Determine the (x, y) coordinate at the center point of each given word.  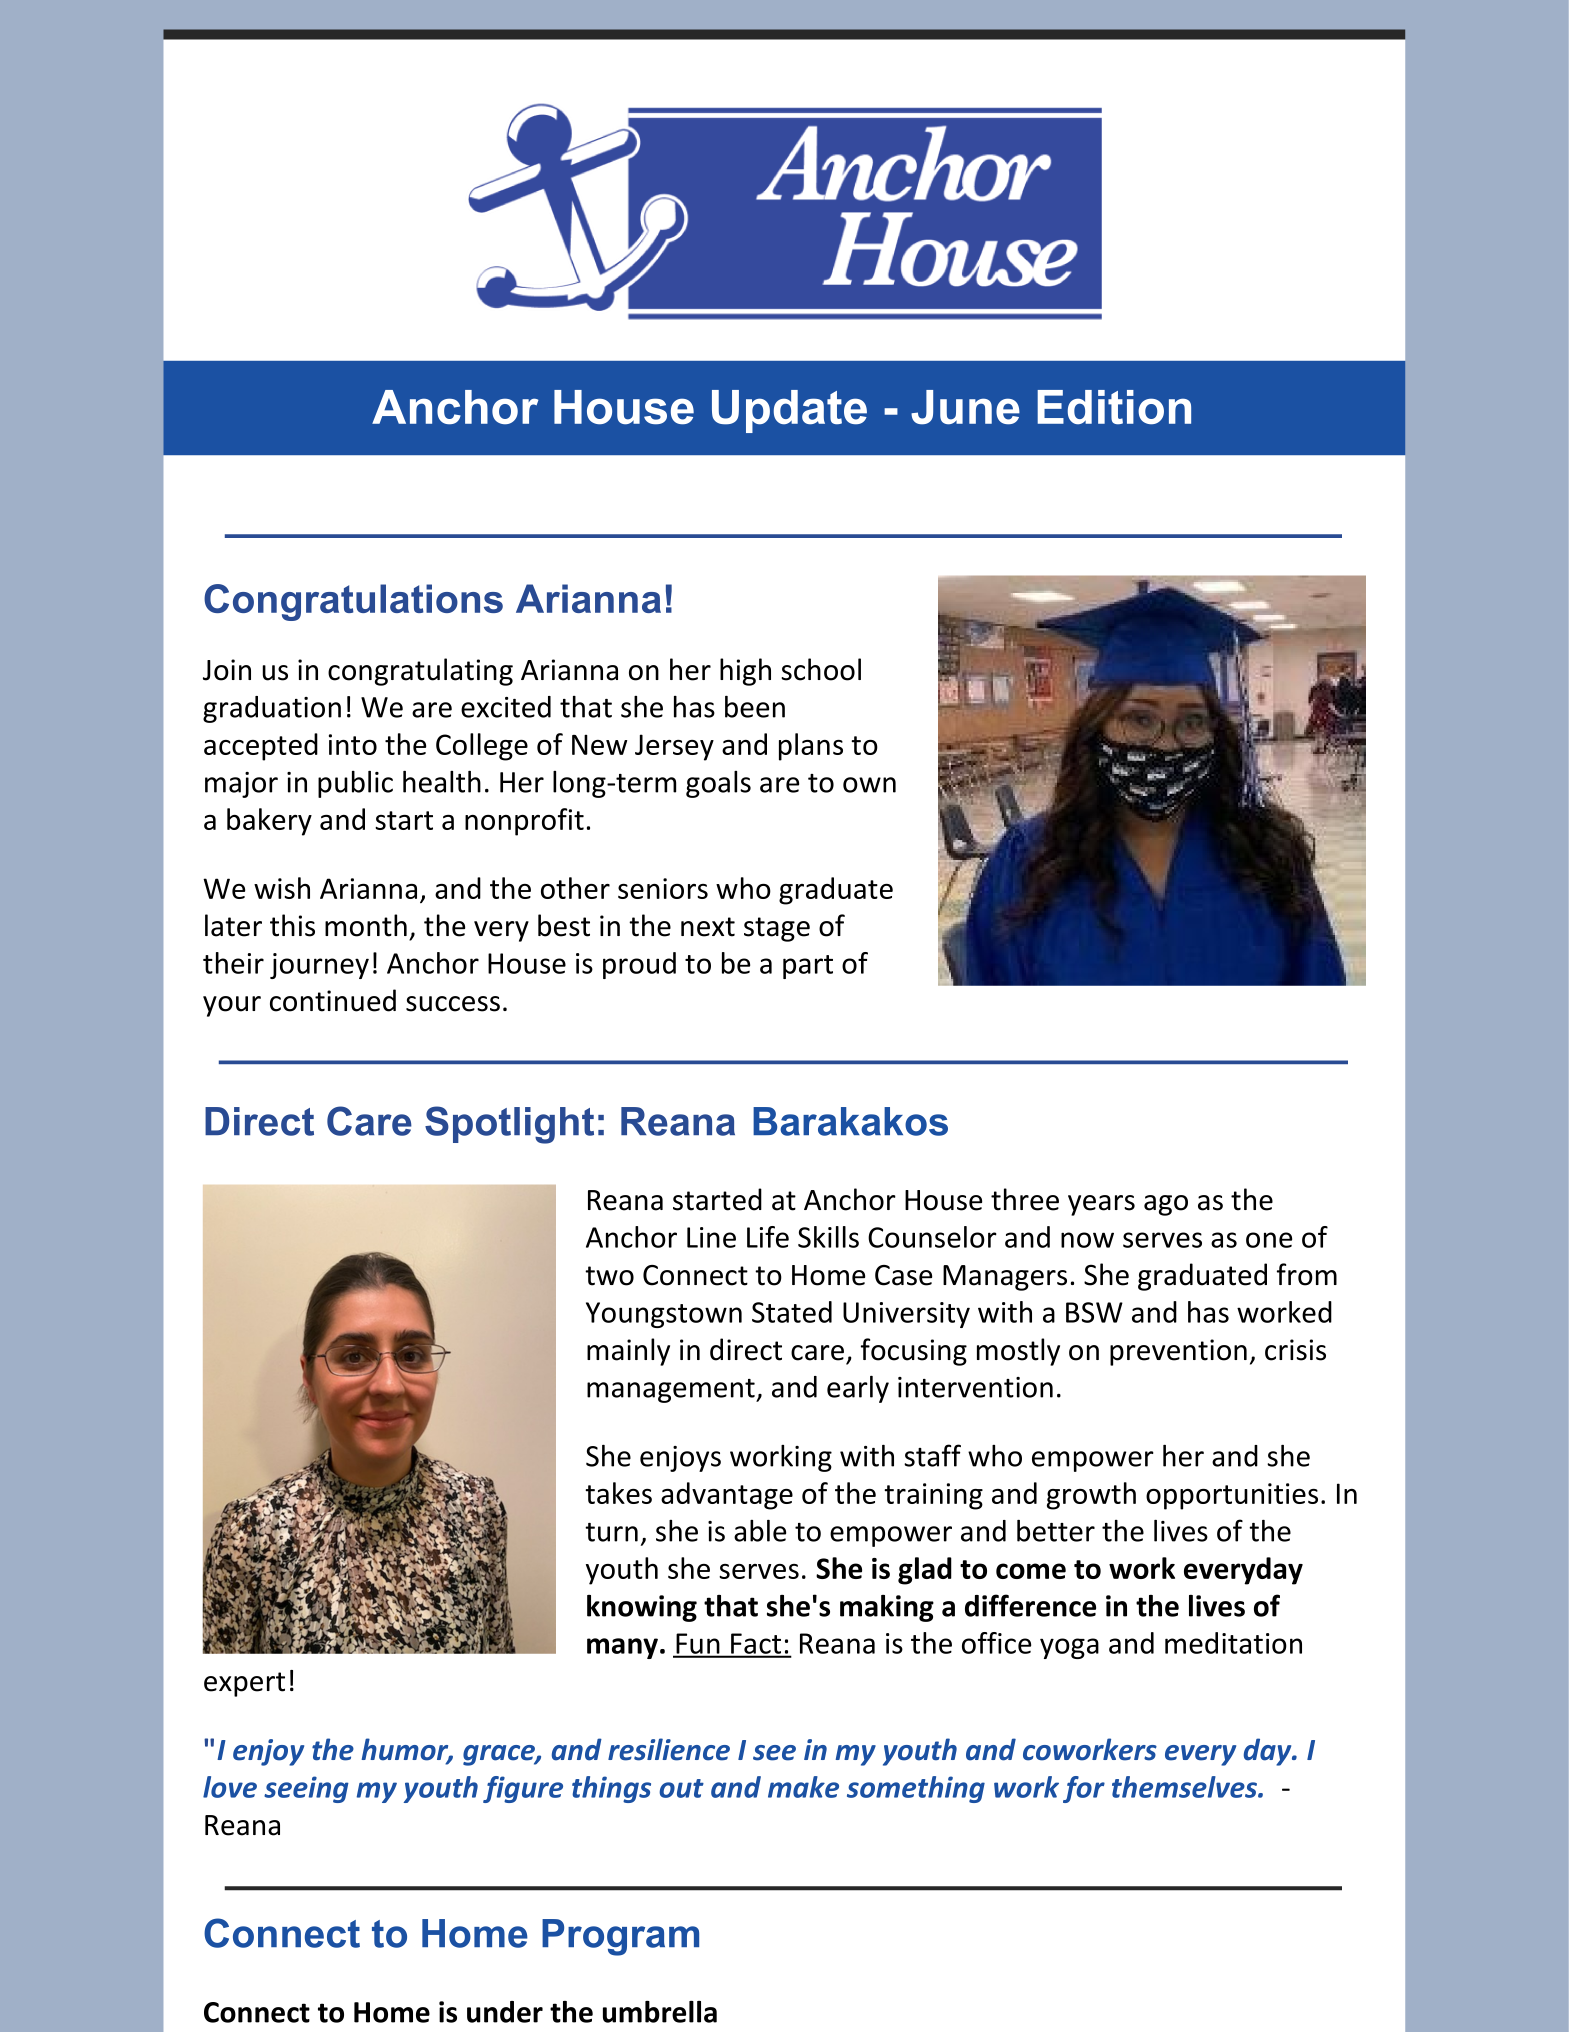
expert (244, 1684)
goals (718, 784)
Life (768, 1237)
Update (789, 411)
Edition (1114, 407)
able (760, 1531)
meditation (1233, 1643)
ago (1166, 1205)
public (355, 784)
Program (620, 1937)
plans (811, 747)
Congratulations (353, 602)
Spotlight (509, 1125)
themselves (1185, 1787)
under (505, 2012)
